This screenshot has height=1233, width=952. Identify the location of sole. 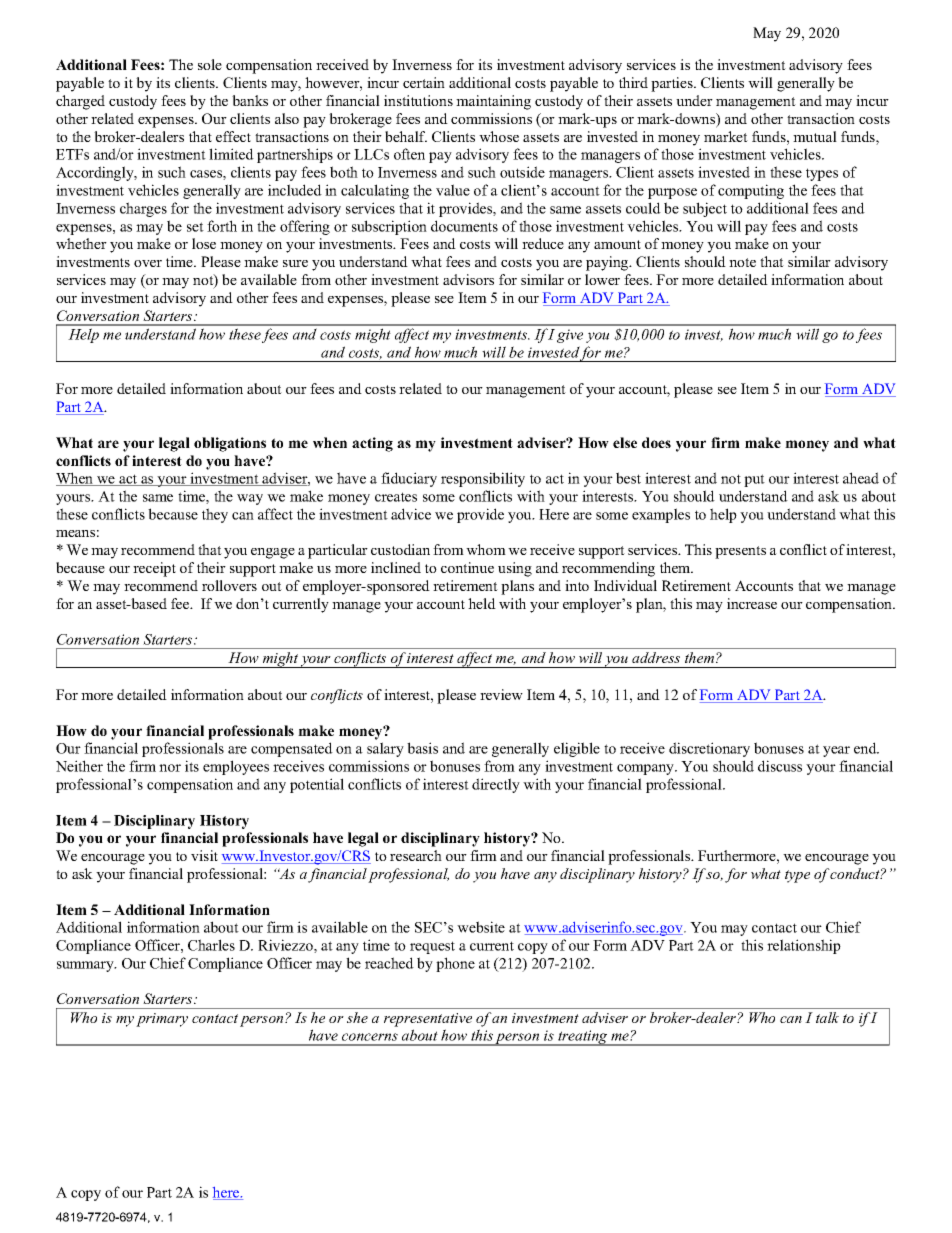
(210, 64).
